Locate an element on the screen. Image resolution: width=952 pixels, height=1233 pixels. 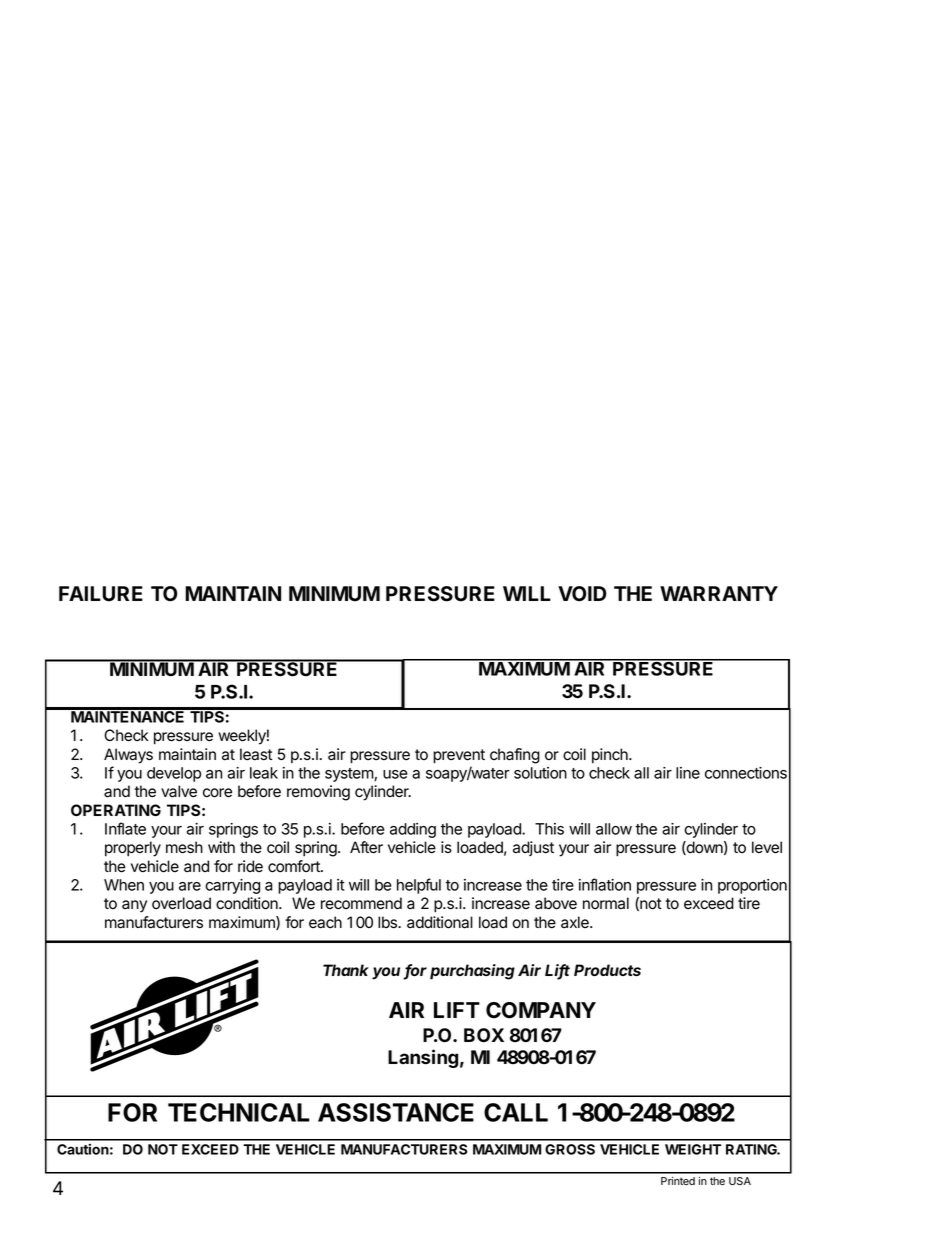
WARRANTY is located at coordinates (719, 593).
